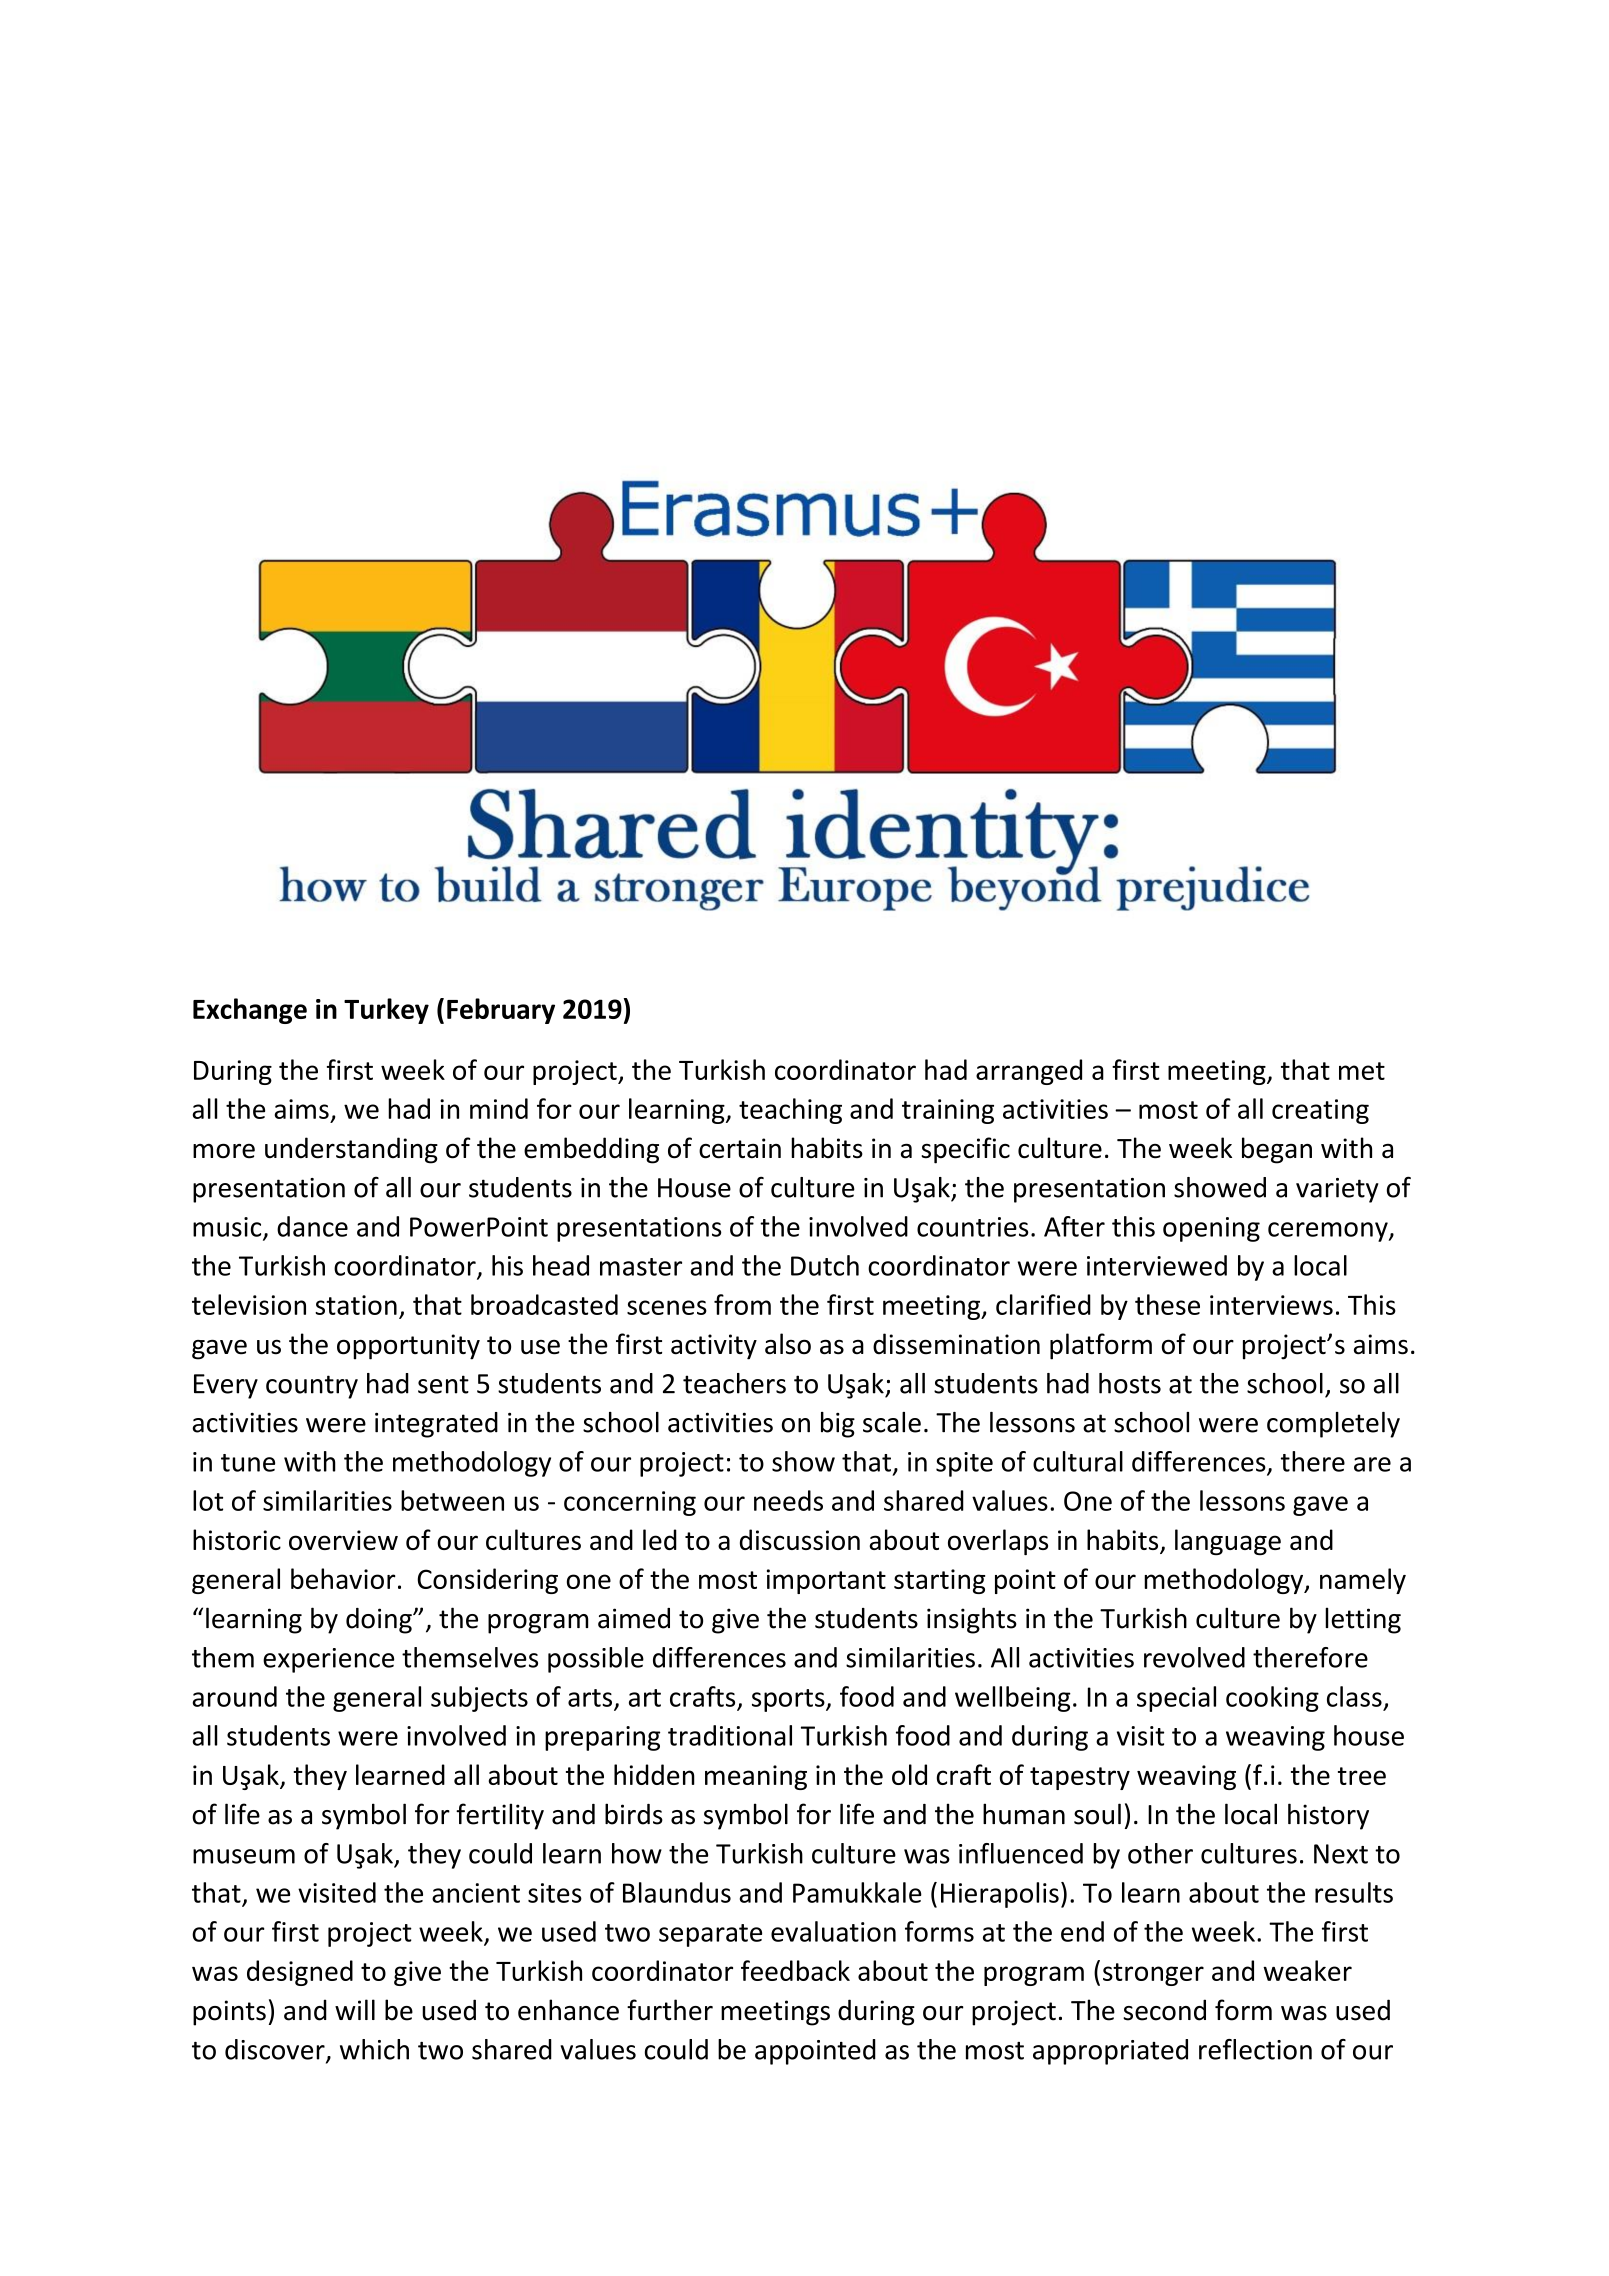 This page has height=2276, width=1609. What do you see at coordinates (355, 2009) in the page?
I see `will` at bounding box center [355, 2009].
